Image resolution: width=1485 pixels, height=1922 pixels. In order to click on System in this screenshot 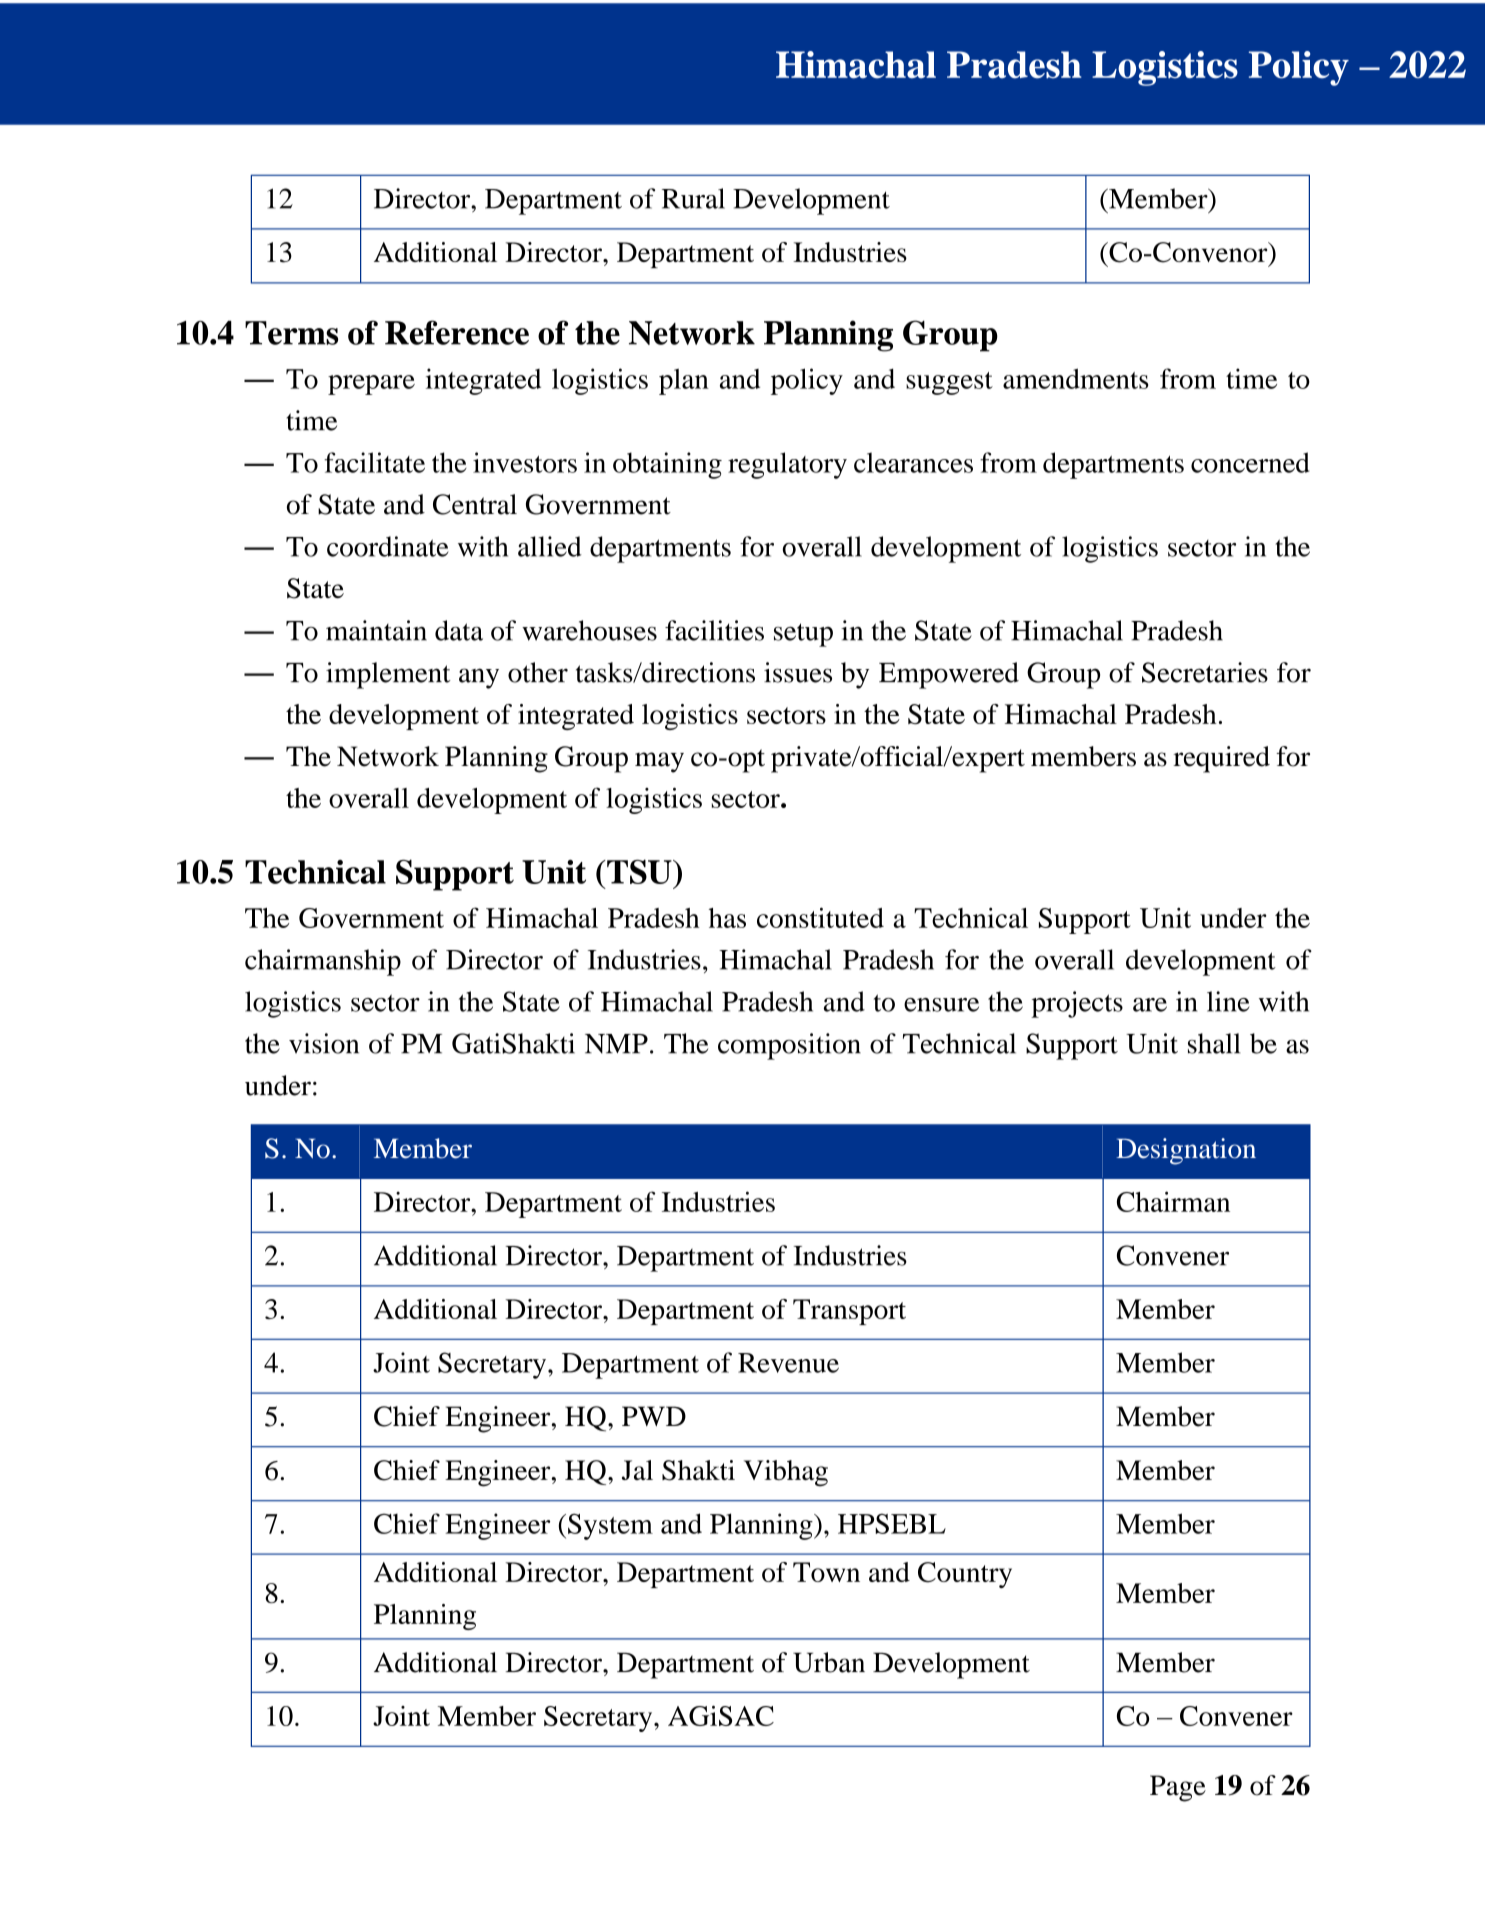, I will do `click(610, 1526)`.
